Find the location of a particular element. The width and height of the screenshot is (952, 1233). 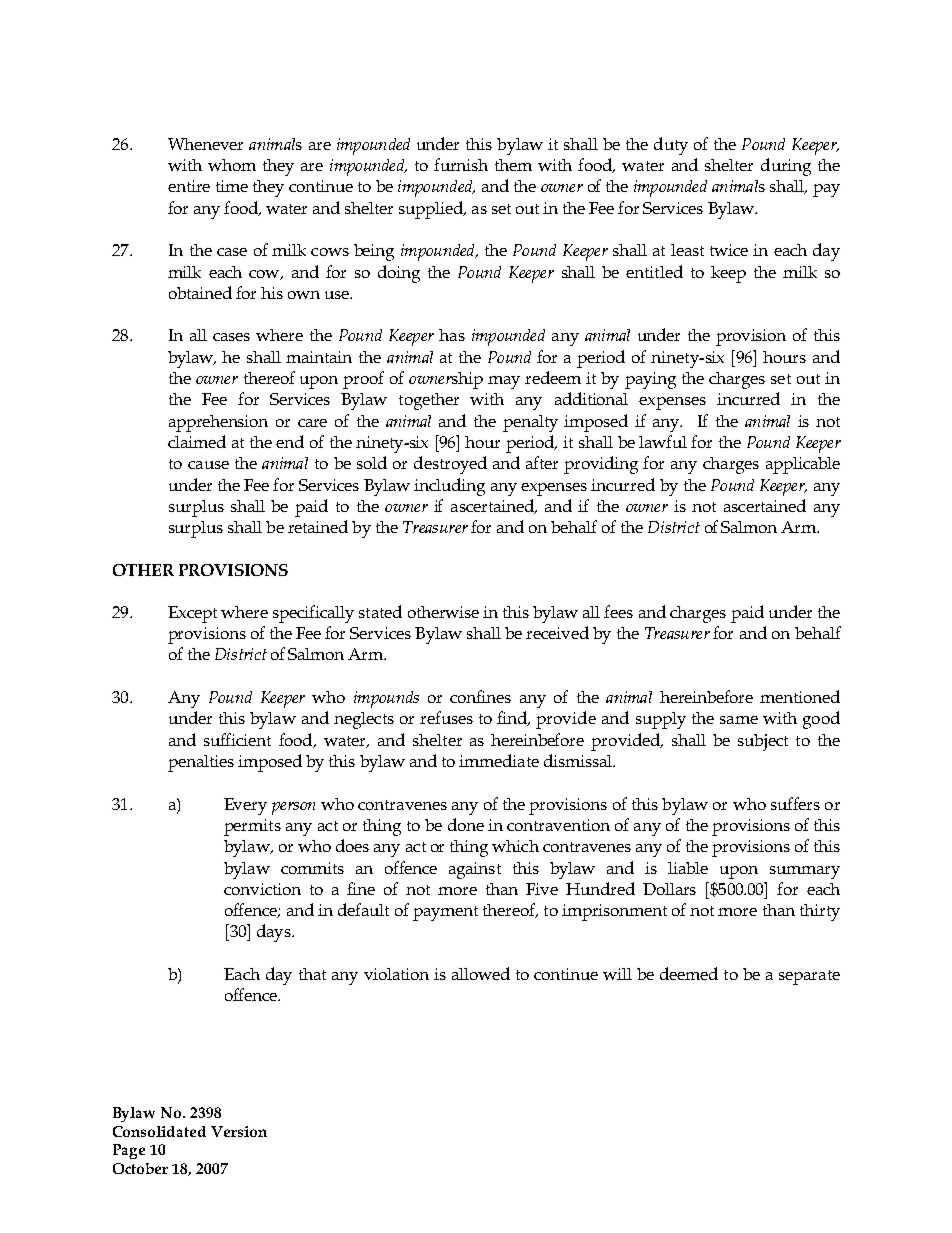

whom is located at coordinates (232, 165).
